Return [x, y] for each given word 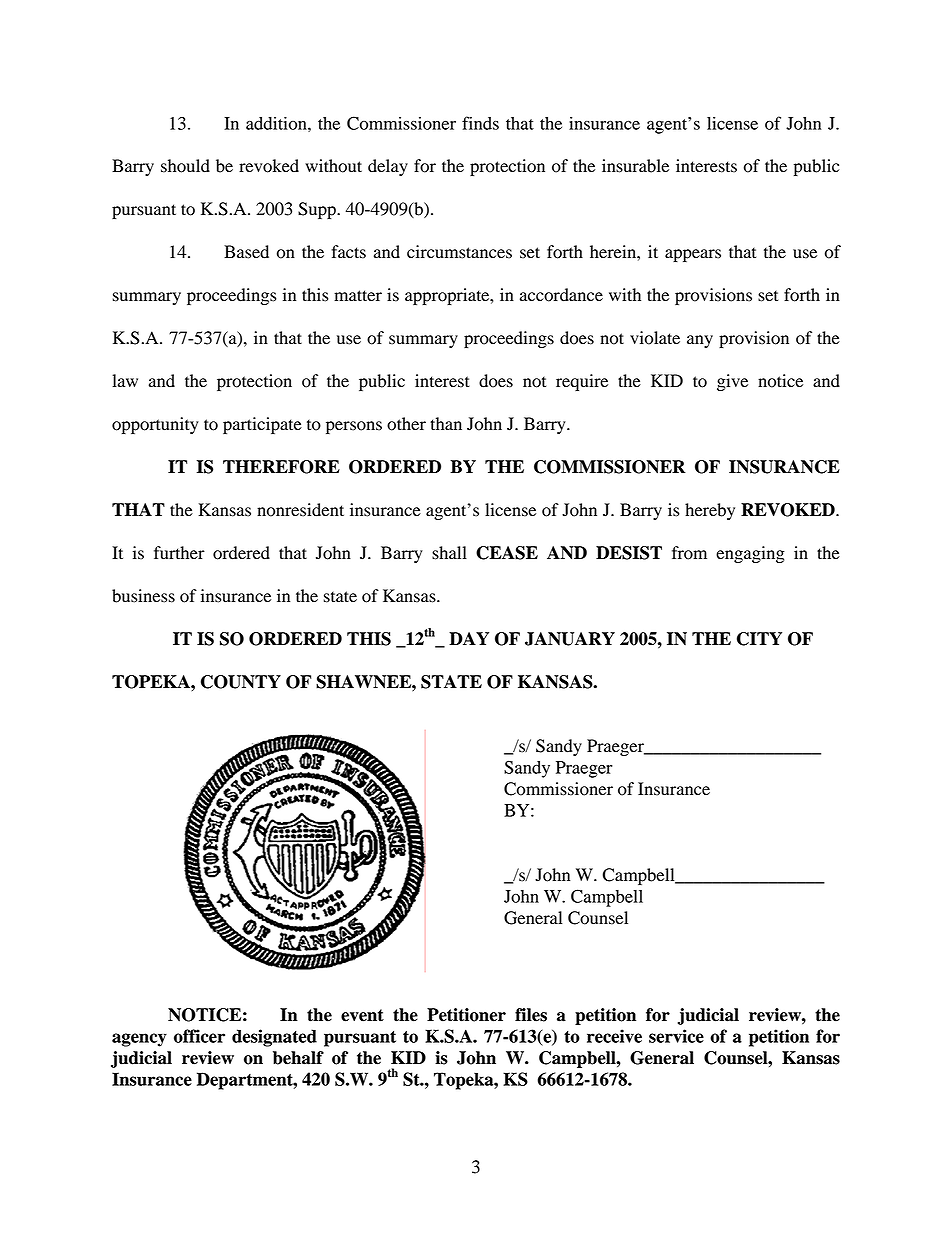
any [700, 341]
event [362, 1015]
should [185, 166]
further [179, 553]
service [676, 1036]
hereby [710, 511]
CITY [759, 639]
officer [199, 1036]
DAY [469, 638]
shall [449, 553]
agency [139, 1040]
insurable [635, 166]
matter [358, 296]
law [125, 380]
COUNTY [241, 682]
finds [480, 123]
